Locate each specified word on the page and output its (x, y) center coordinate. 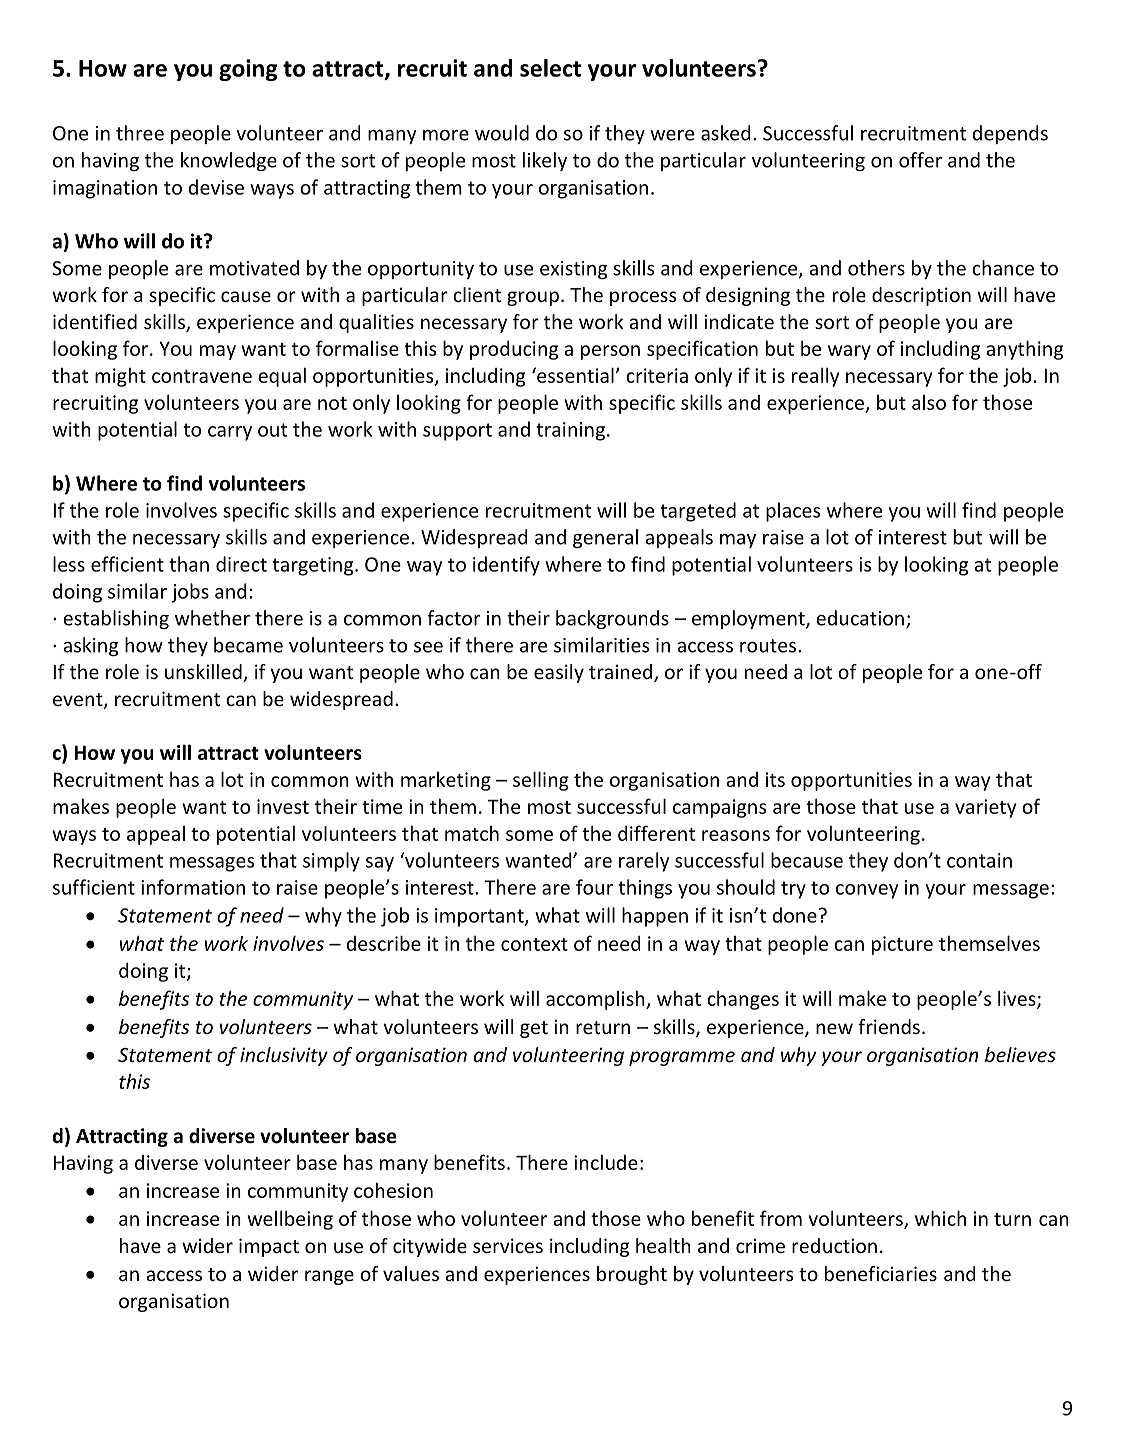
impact (269, 1247)
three (140, 133)
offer (920, 160)
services (508, 1245)
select (550, 68)
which (940, 1218)
